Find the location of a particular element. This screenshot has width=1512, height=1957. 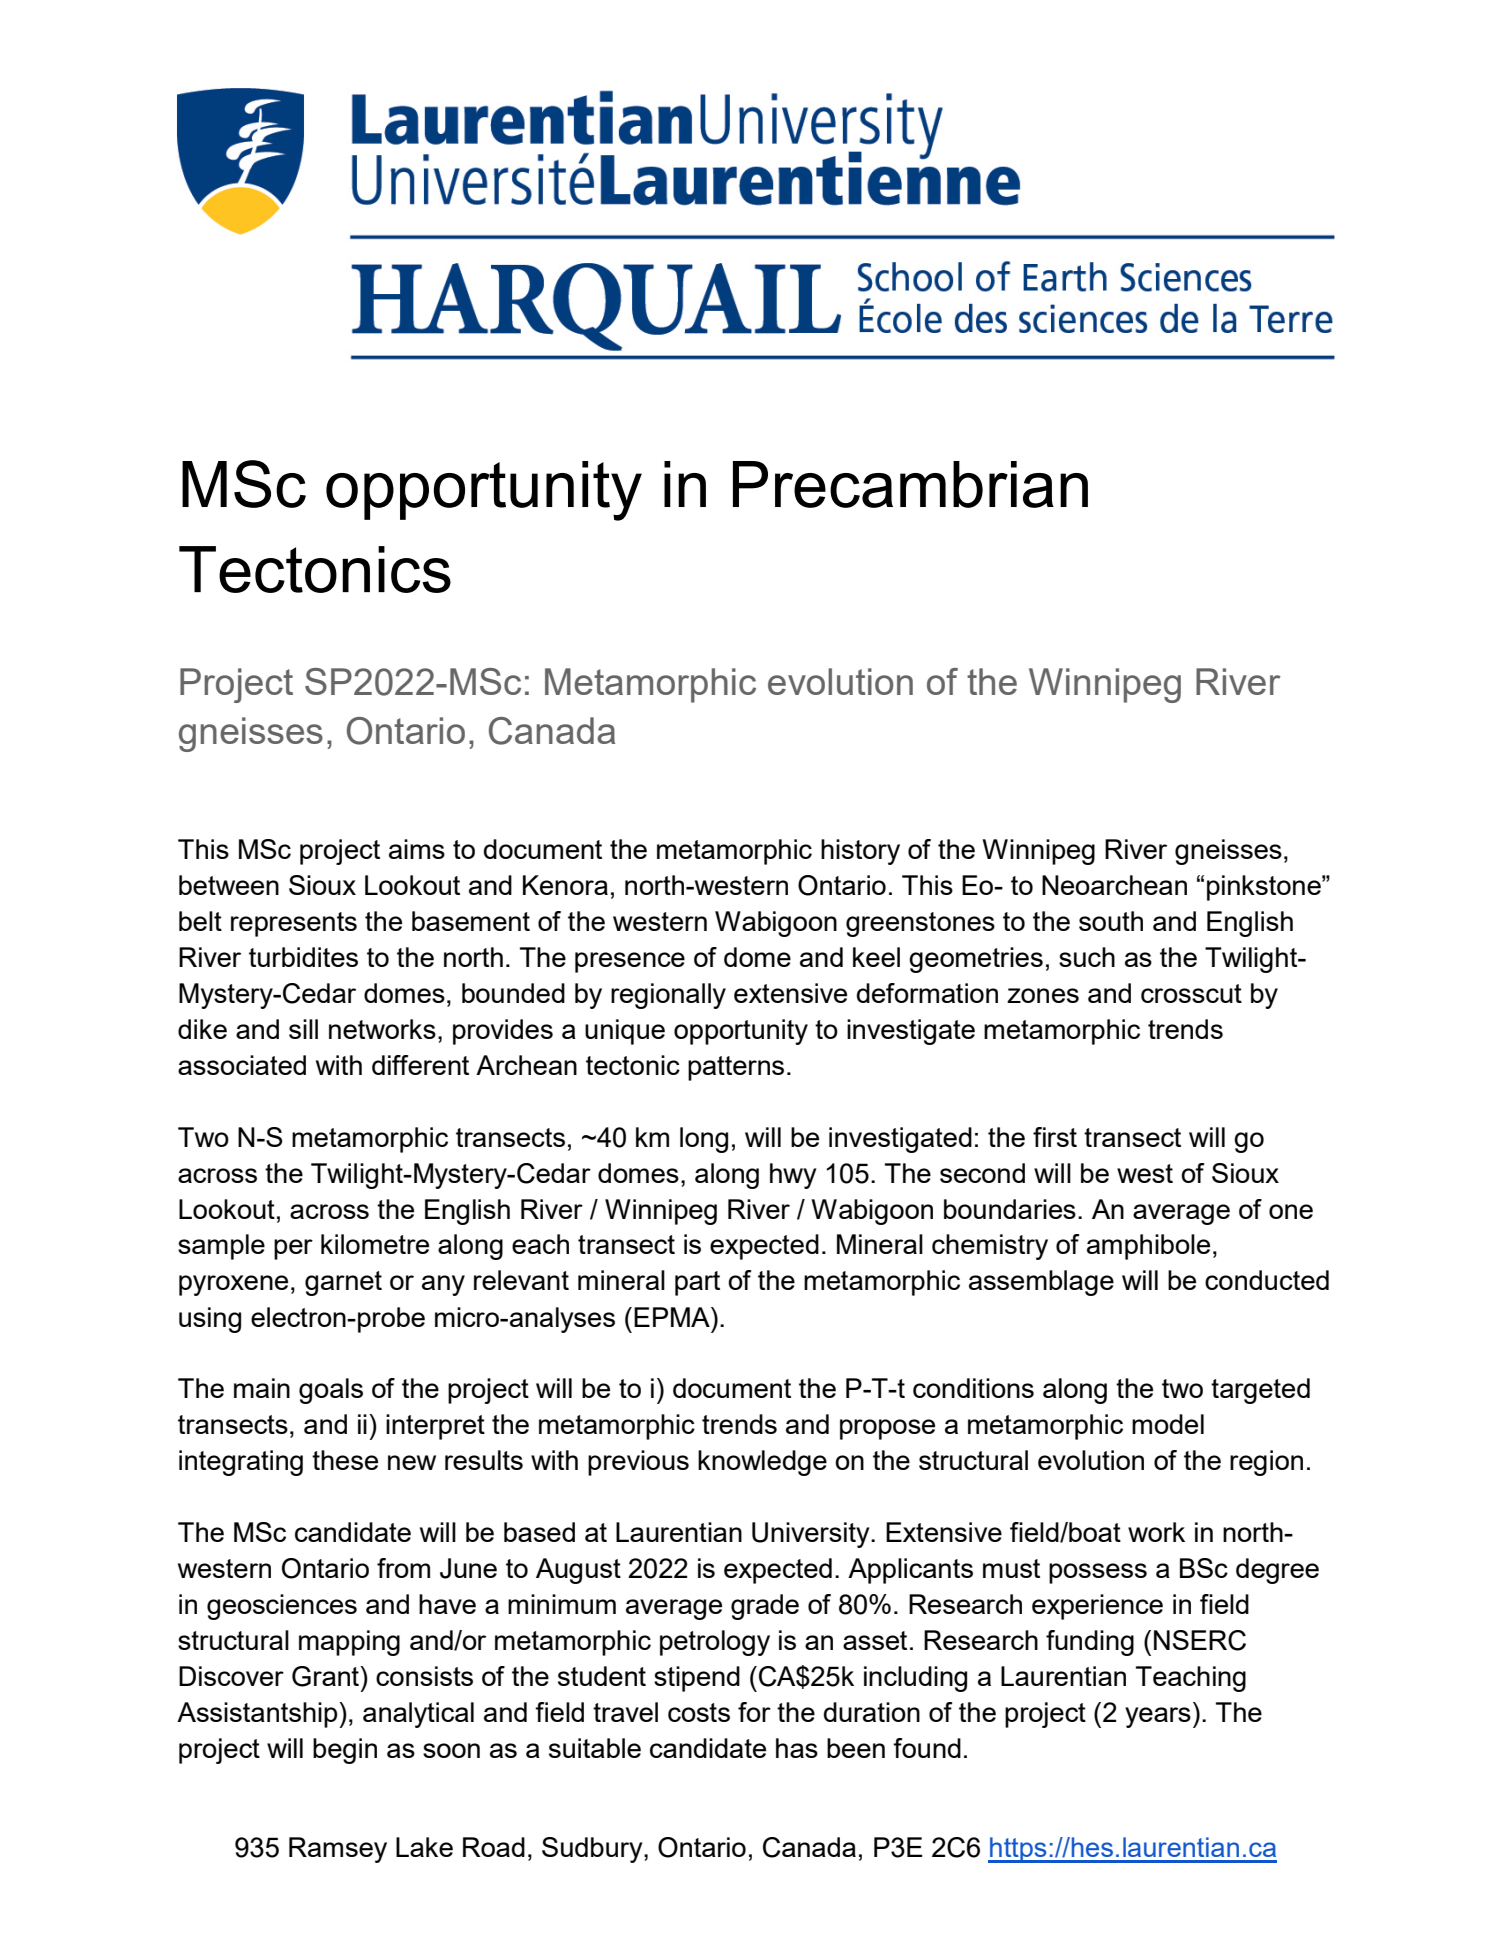

aims is located at coordinates (417, 849).
